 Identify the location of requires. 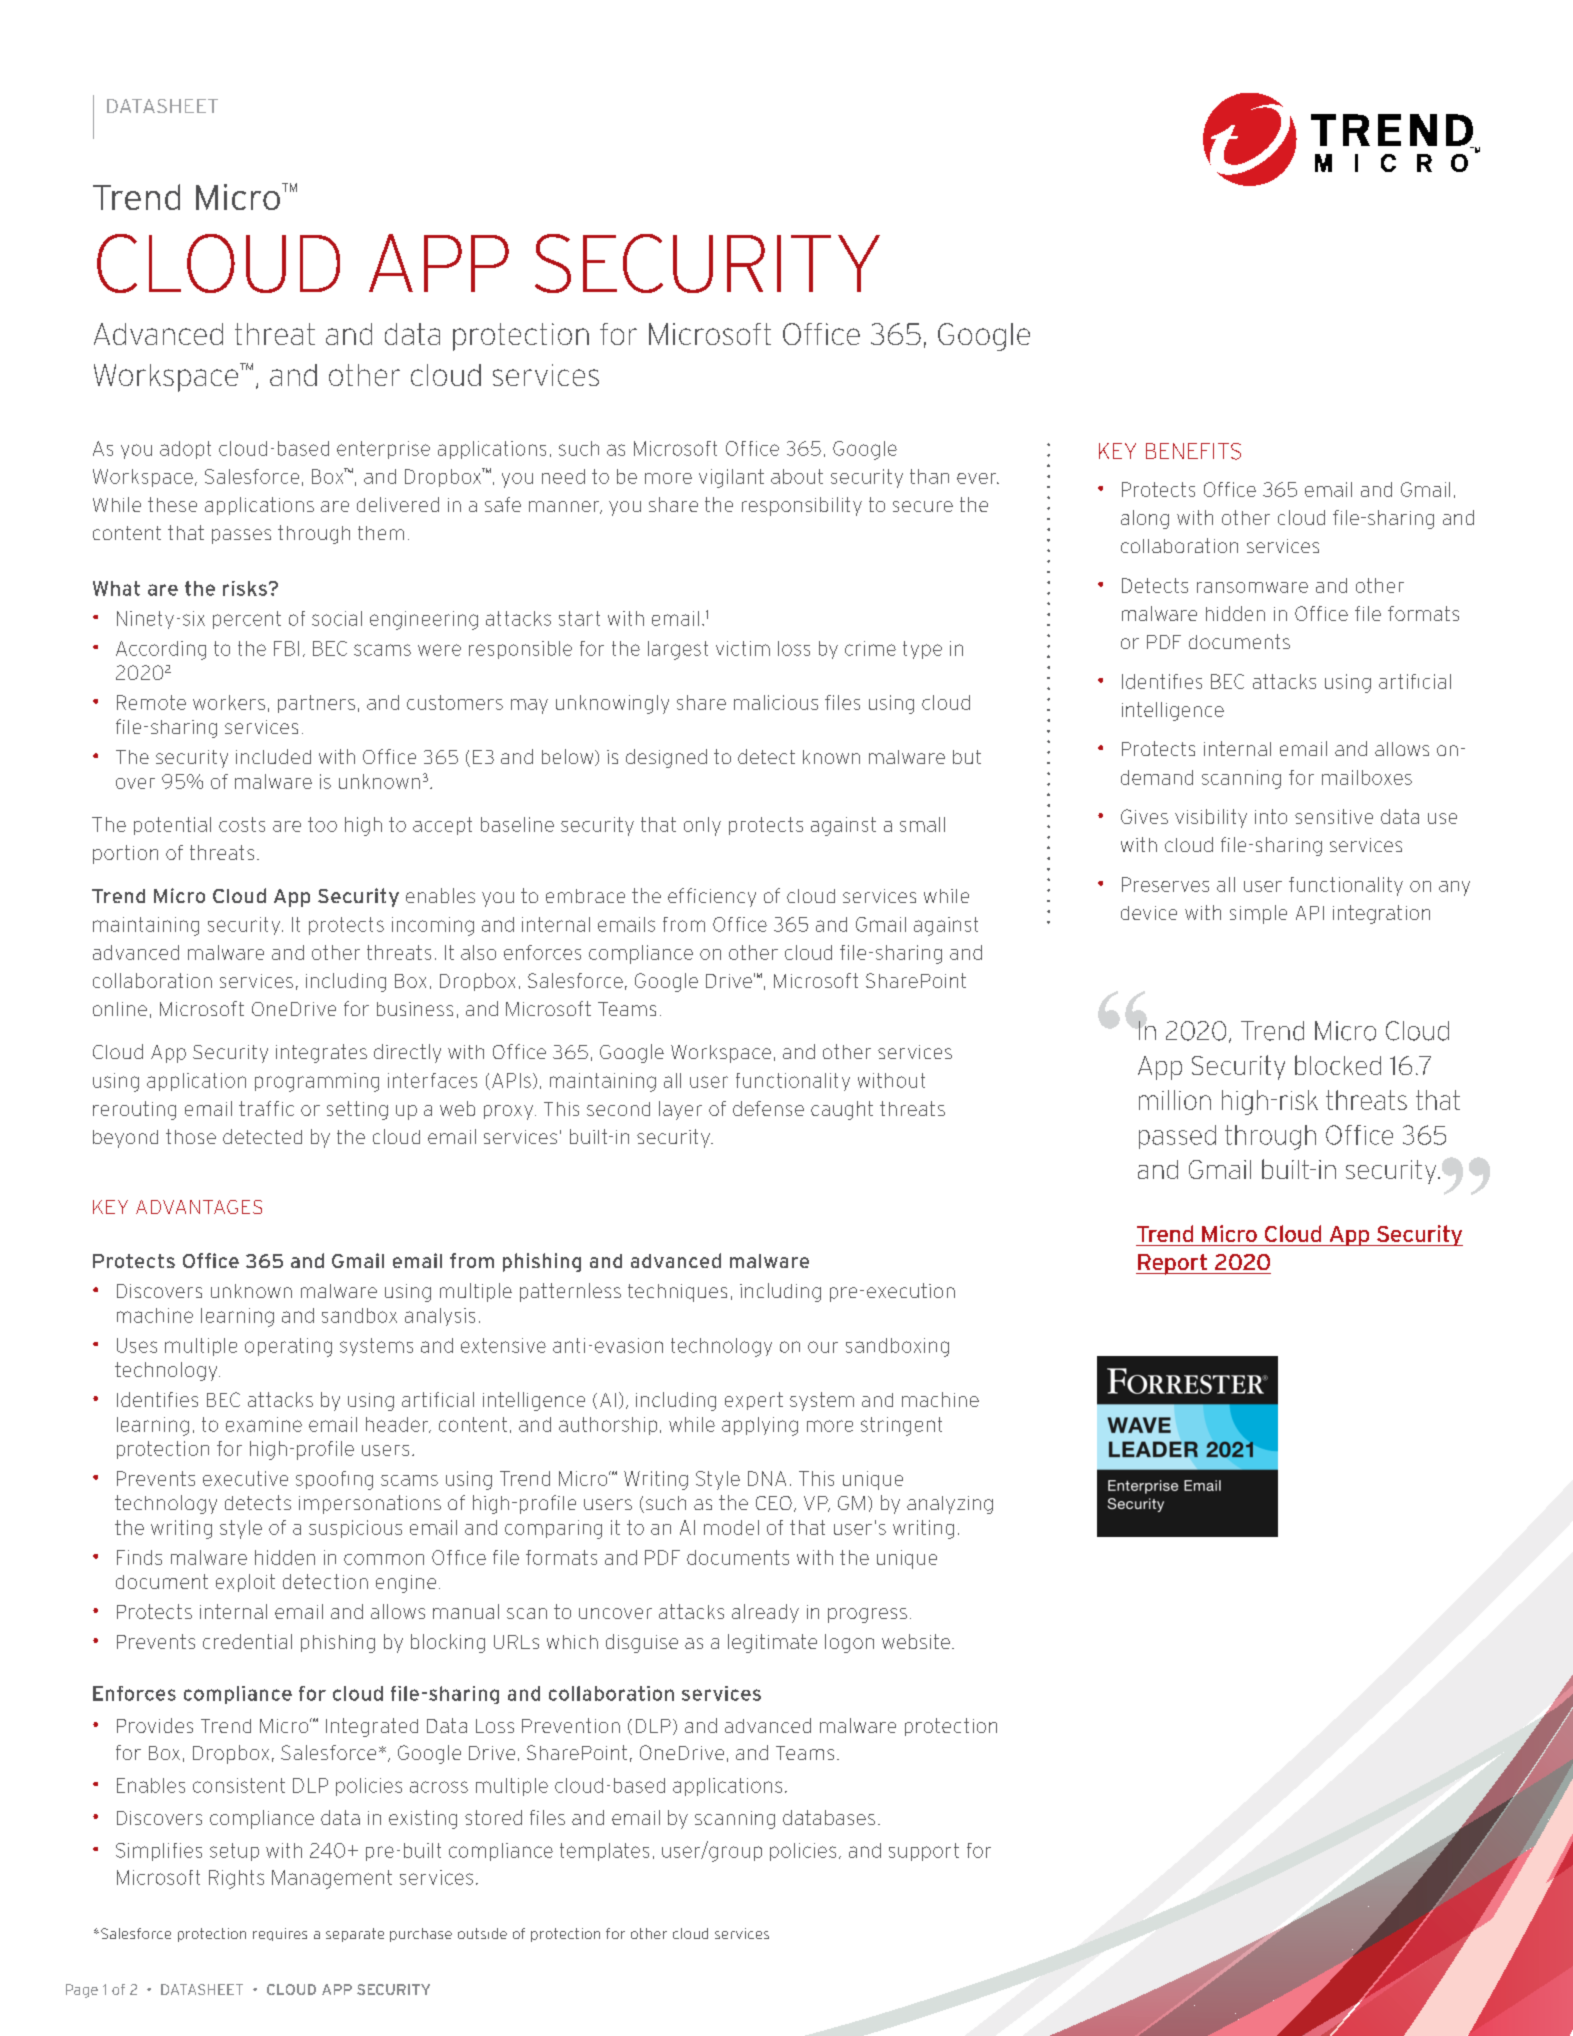
(280, 1934).
